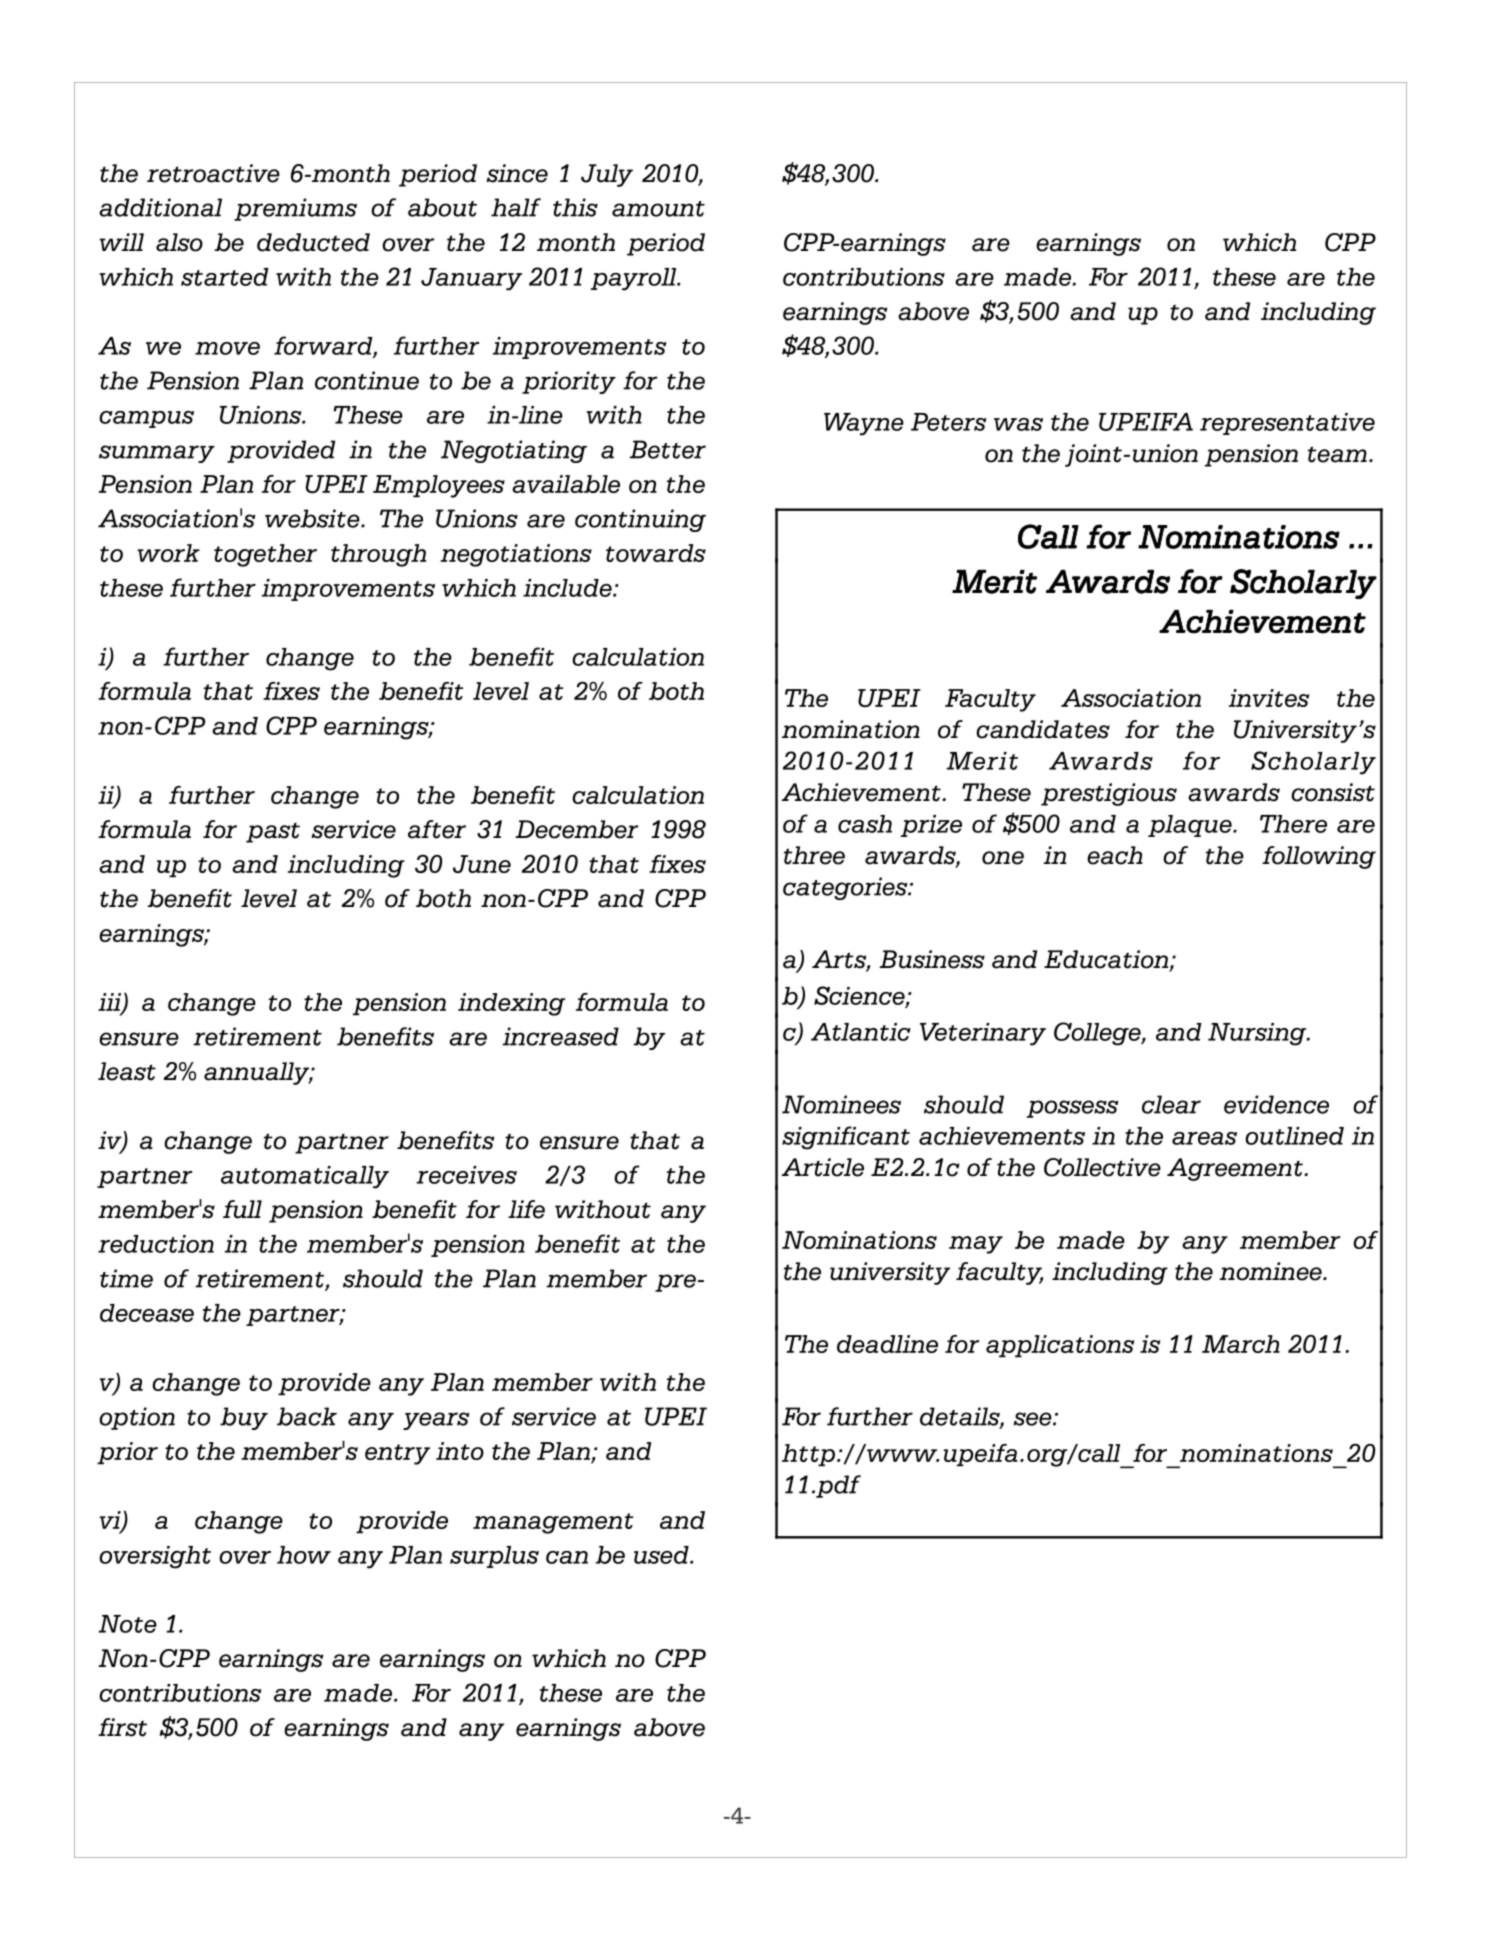  I want to click on past, so click(273, 833).
